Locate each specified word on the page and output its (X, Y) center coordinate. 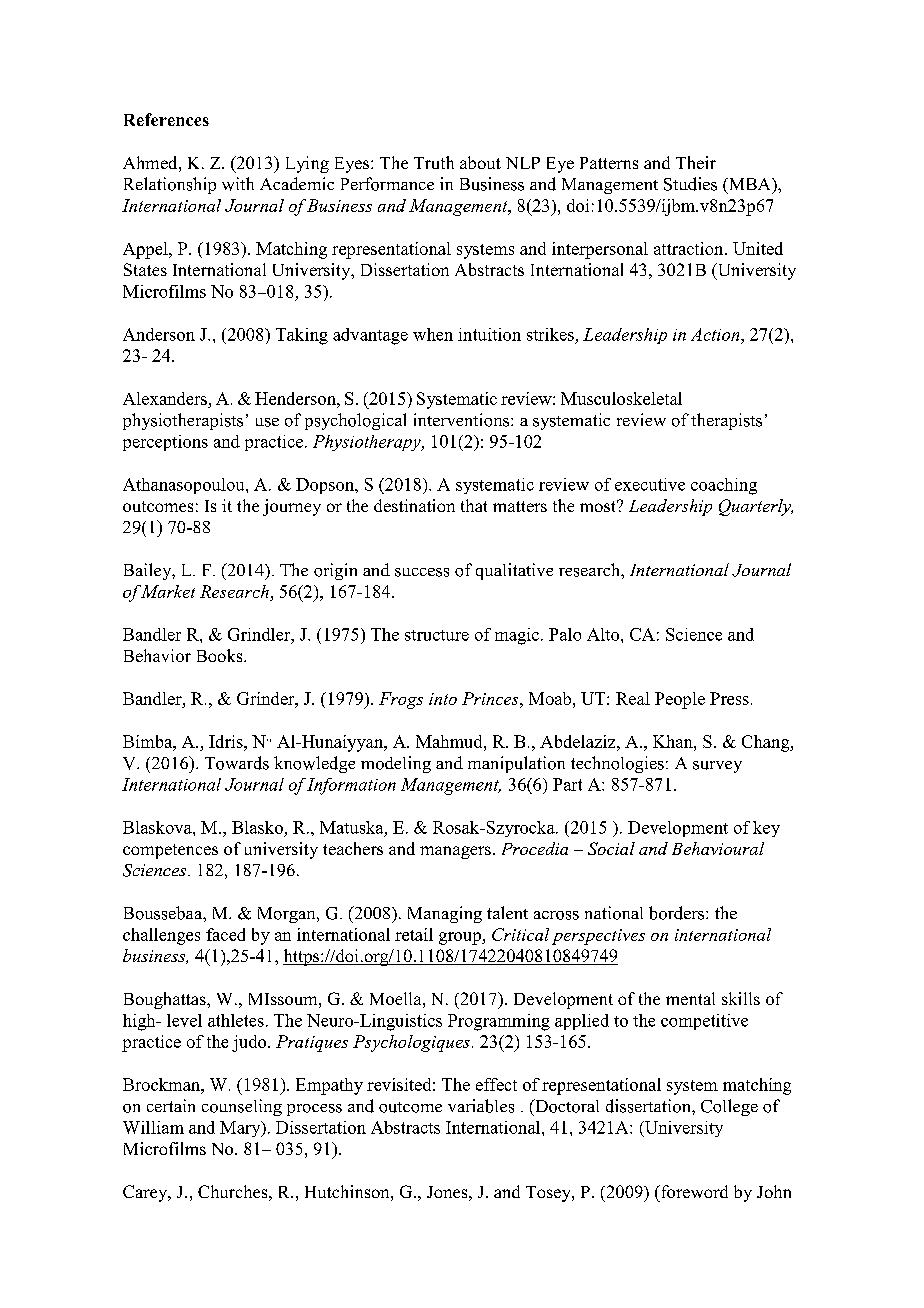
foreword (693, 1191)
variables (481, 1106)
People (680, 700)
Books (221, 655)
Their (696, 162)
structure (437, 635)
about (480, 162)
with (238, 184)
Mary (241, 1129)
